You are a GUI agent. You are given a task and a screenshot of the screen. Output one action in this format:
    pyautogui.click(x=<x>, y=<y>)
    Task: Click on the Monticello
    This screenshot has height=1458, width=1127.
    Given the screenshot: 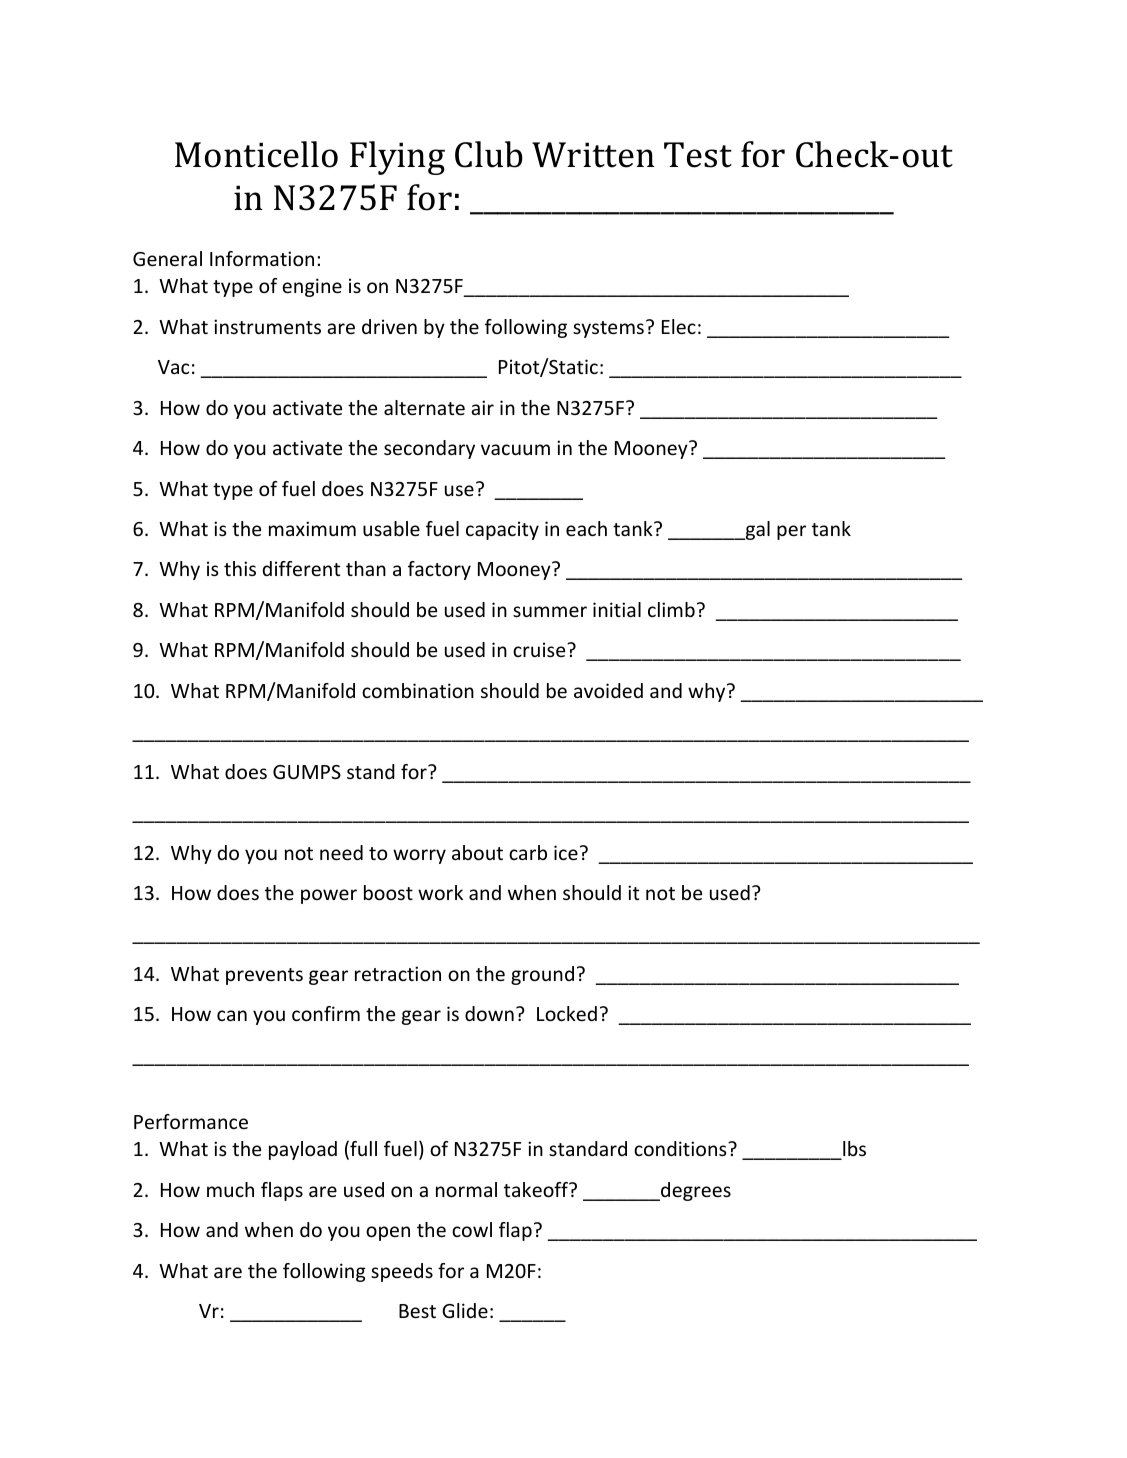 What is the action you would take?
    pyautogui.click(x=256, y=154)
